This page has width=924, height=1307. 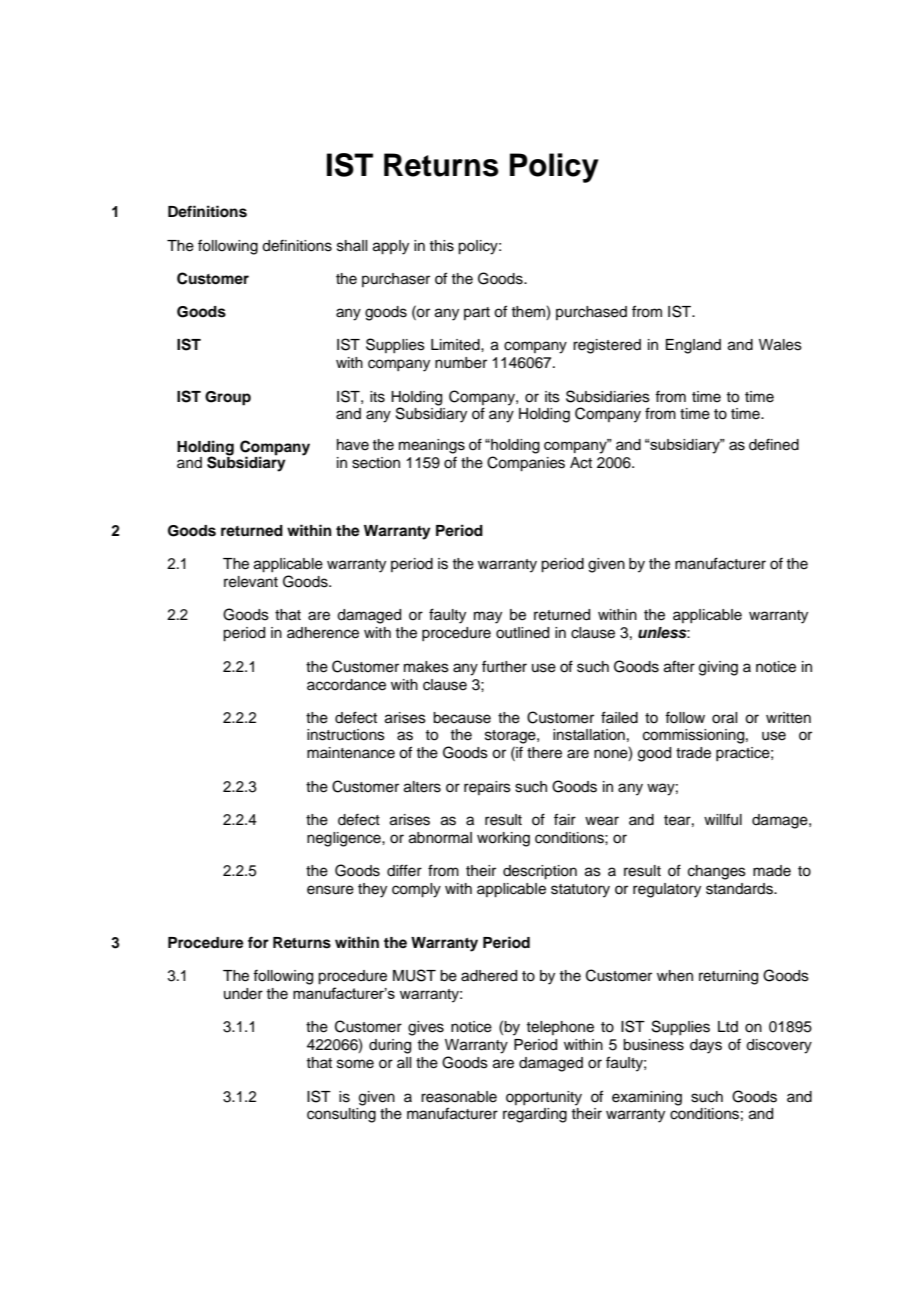 I want to click on willful, so click(x=723, y=819).
